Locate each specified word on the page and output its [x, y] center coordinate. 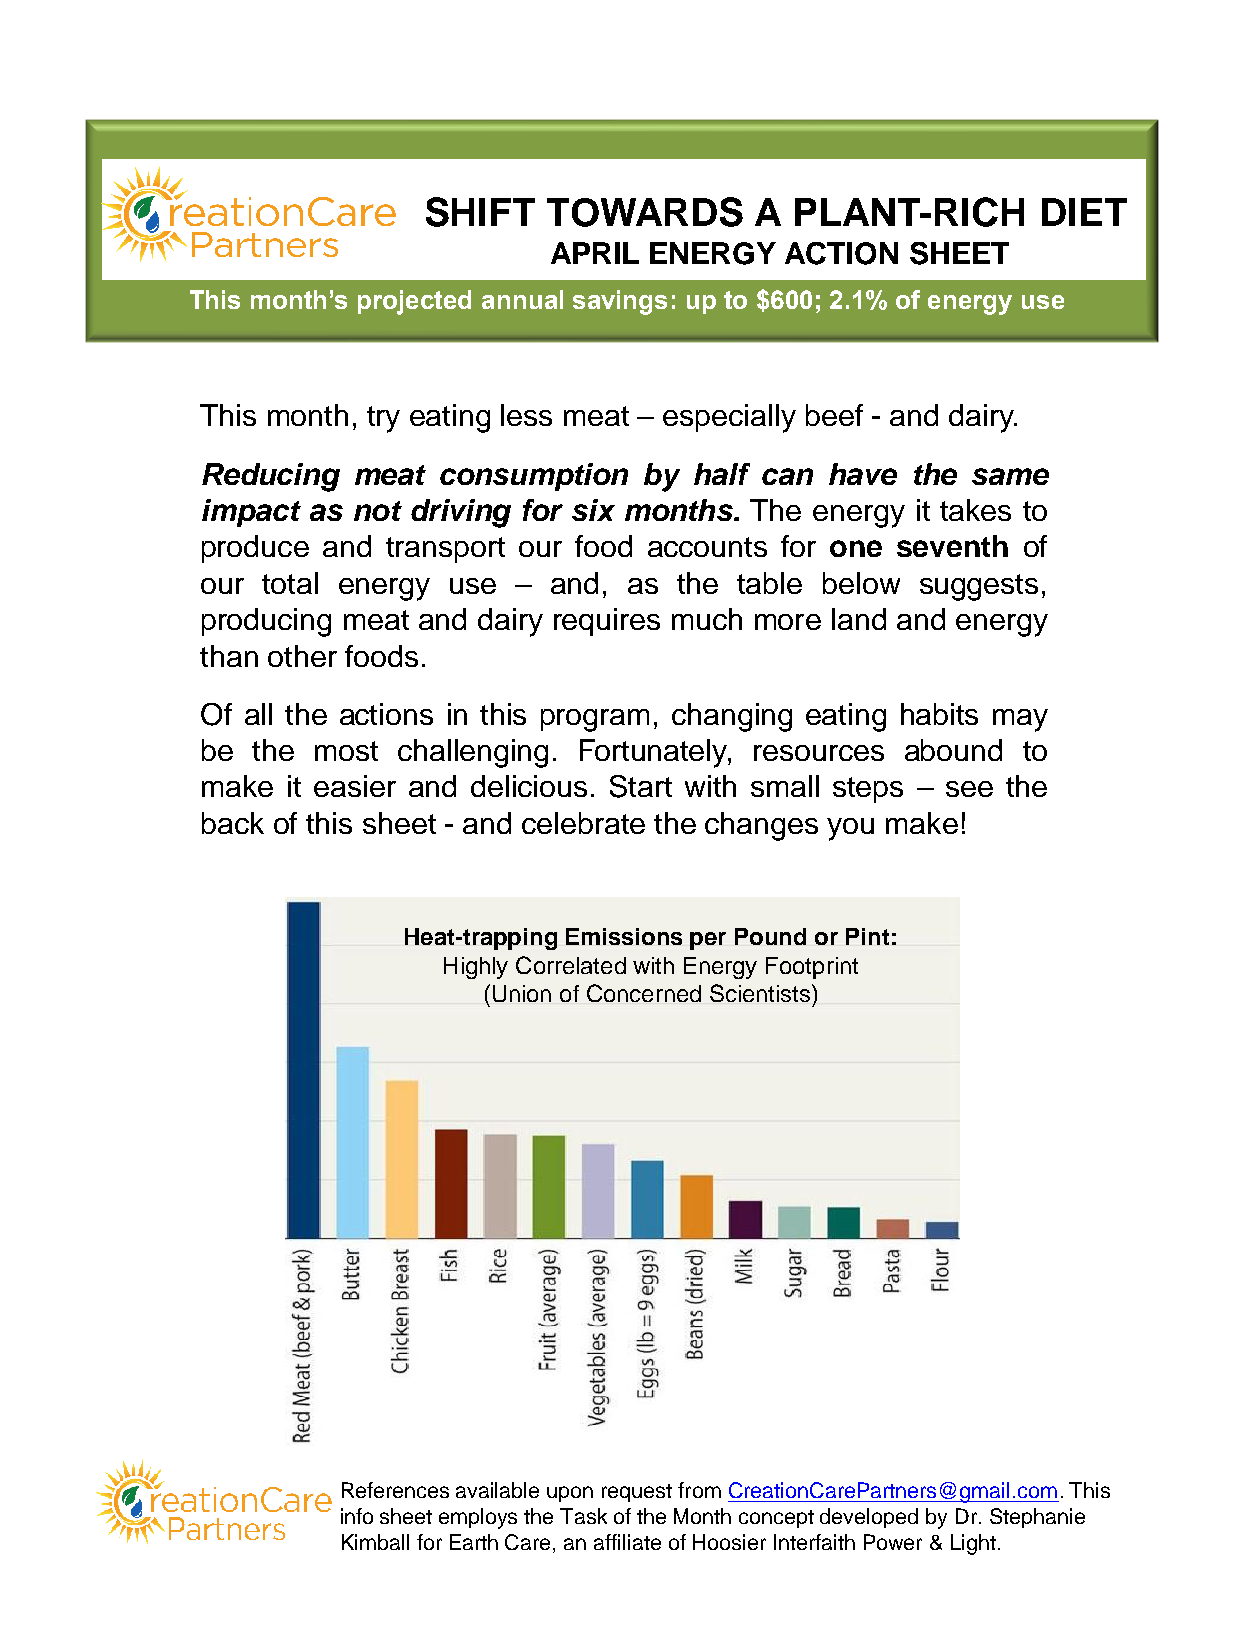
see [969, 789]
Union [522, 993]
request [637, 1493]
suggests [979, 587]
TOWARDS [645, 212]
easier [355, 786]
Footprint [812, 968]
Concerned [644, 993]
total [290, 583]
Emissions [624, 936]
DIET [1084, 212]
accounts [707, 547]
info [357, 1516]
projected [414, 302]
